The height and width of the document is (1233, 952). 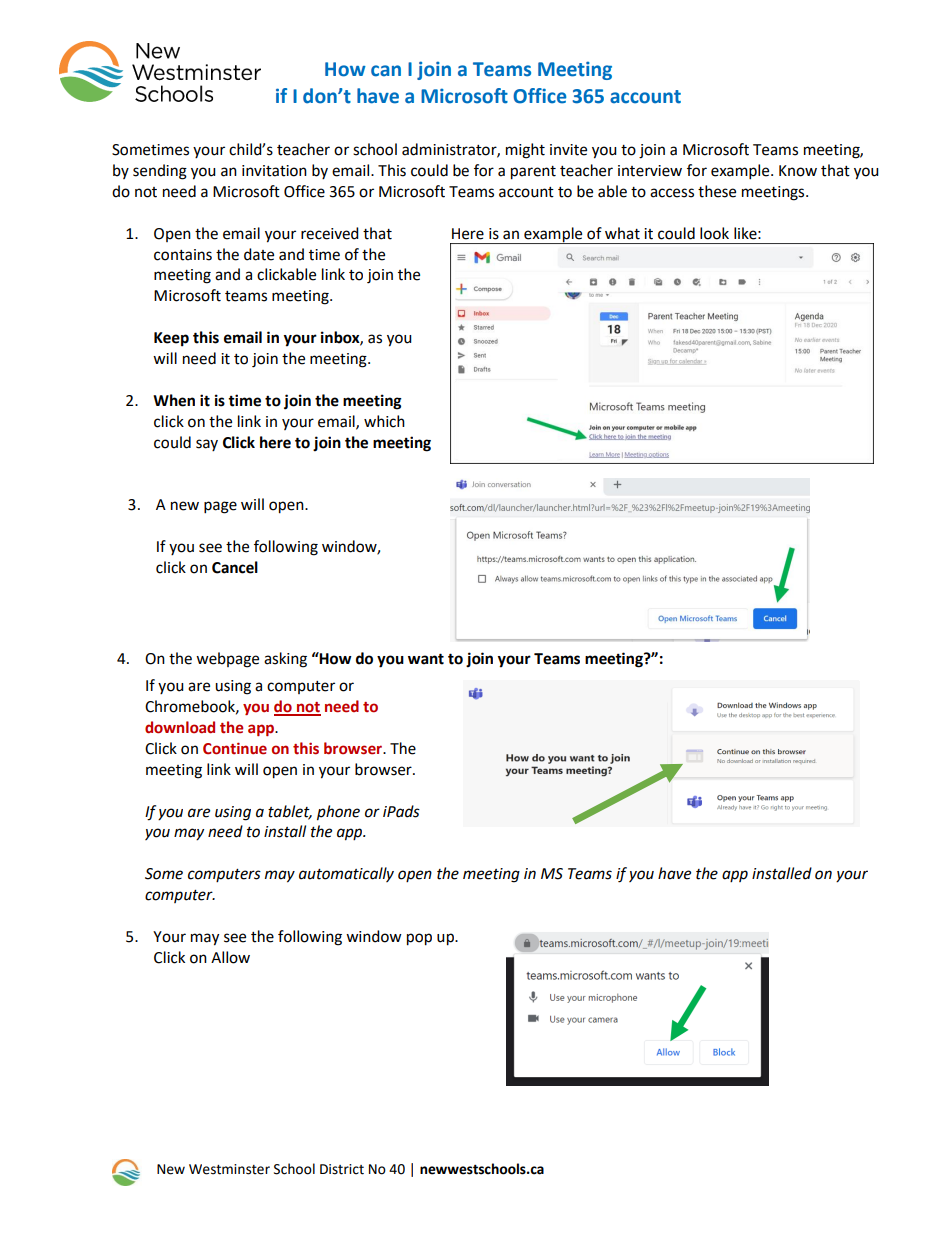 What do you see at coordinates (717, 191) in the document?
I see `these` at bounding box center [717, 191].
